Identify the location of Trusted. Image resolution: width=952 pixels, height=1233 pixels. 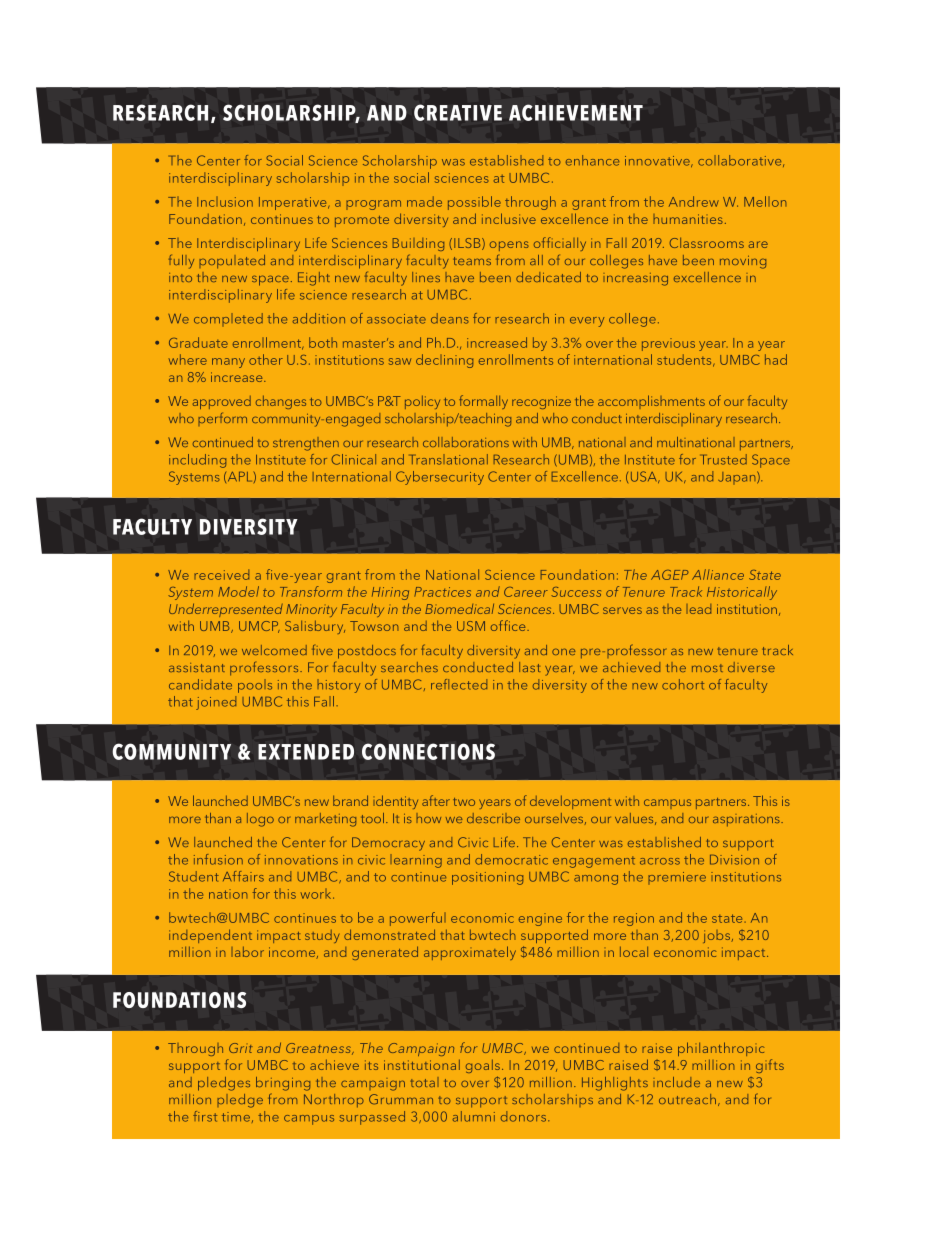
(723, 459).
